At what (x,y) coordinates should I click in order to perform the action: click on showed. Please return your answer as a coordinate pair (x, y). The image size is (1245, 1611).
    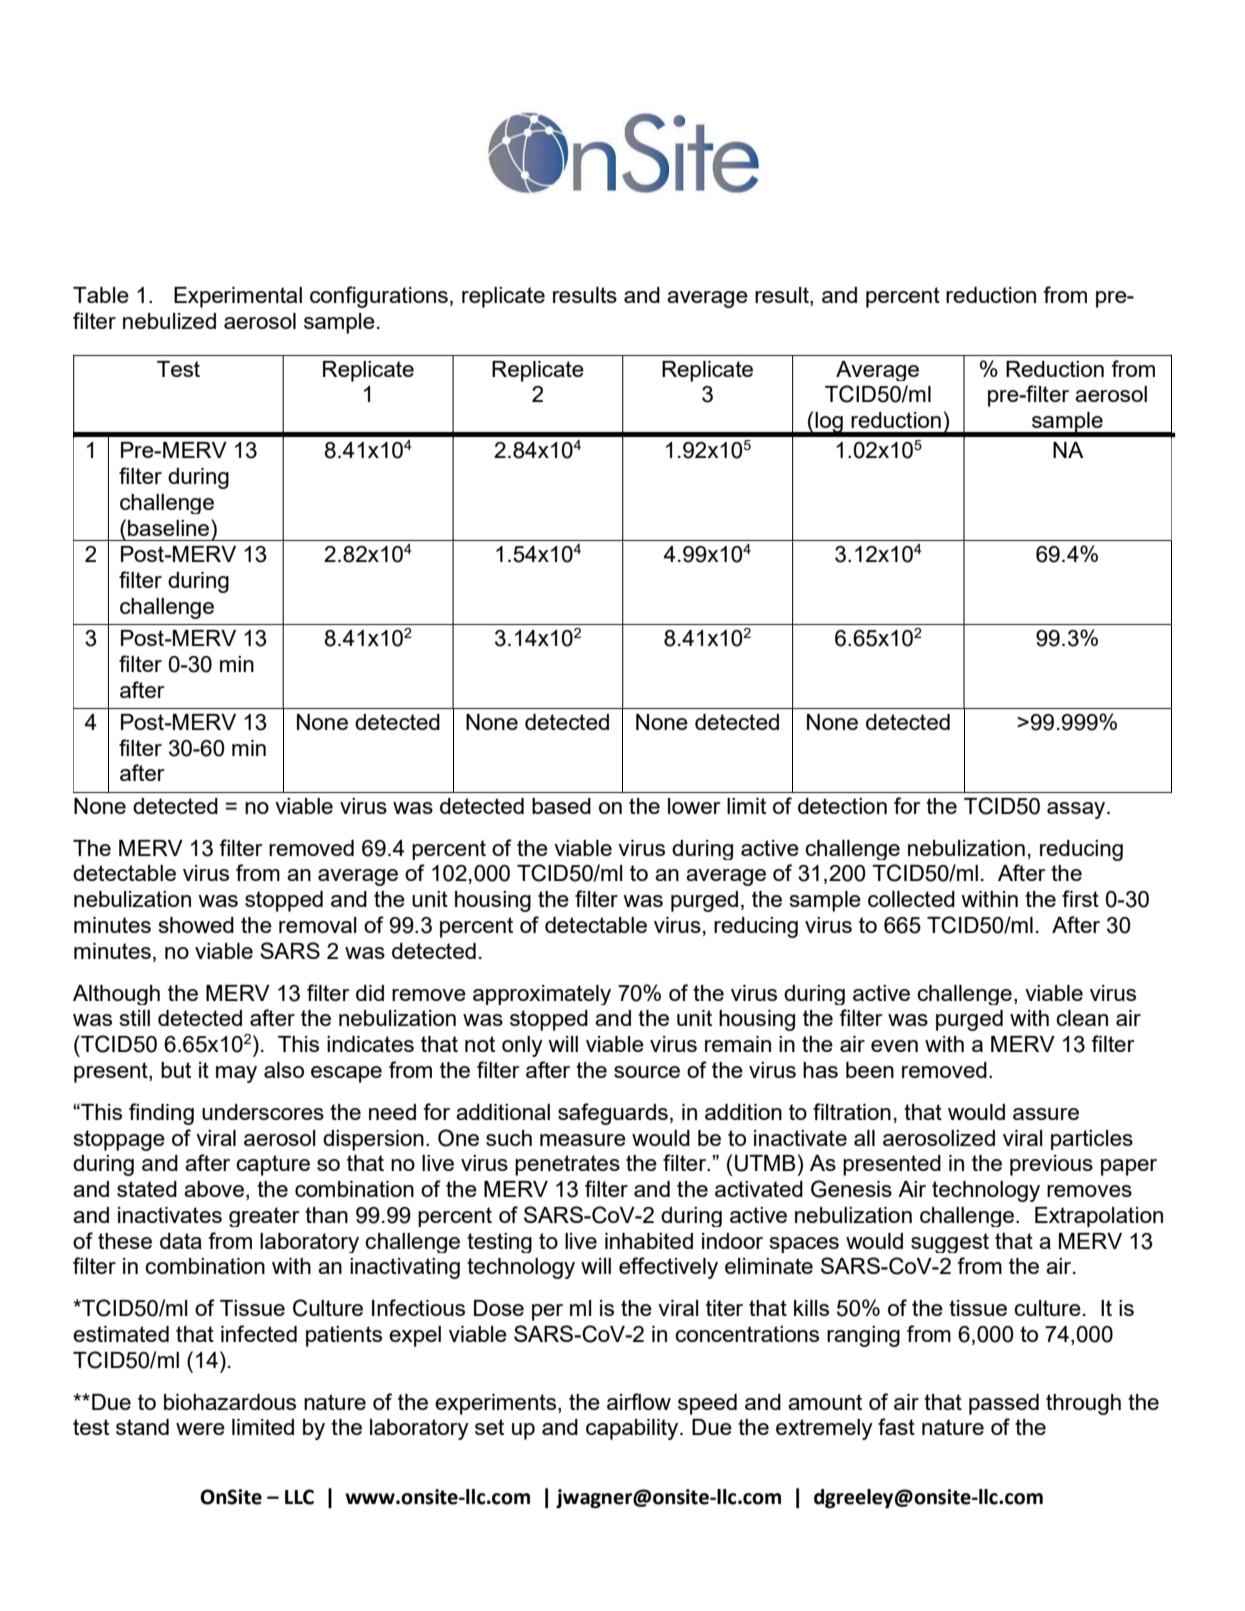
    Looking at the image, I should click on (196, 925).
